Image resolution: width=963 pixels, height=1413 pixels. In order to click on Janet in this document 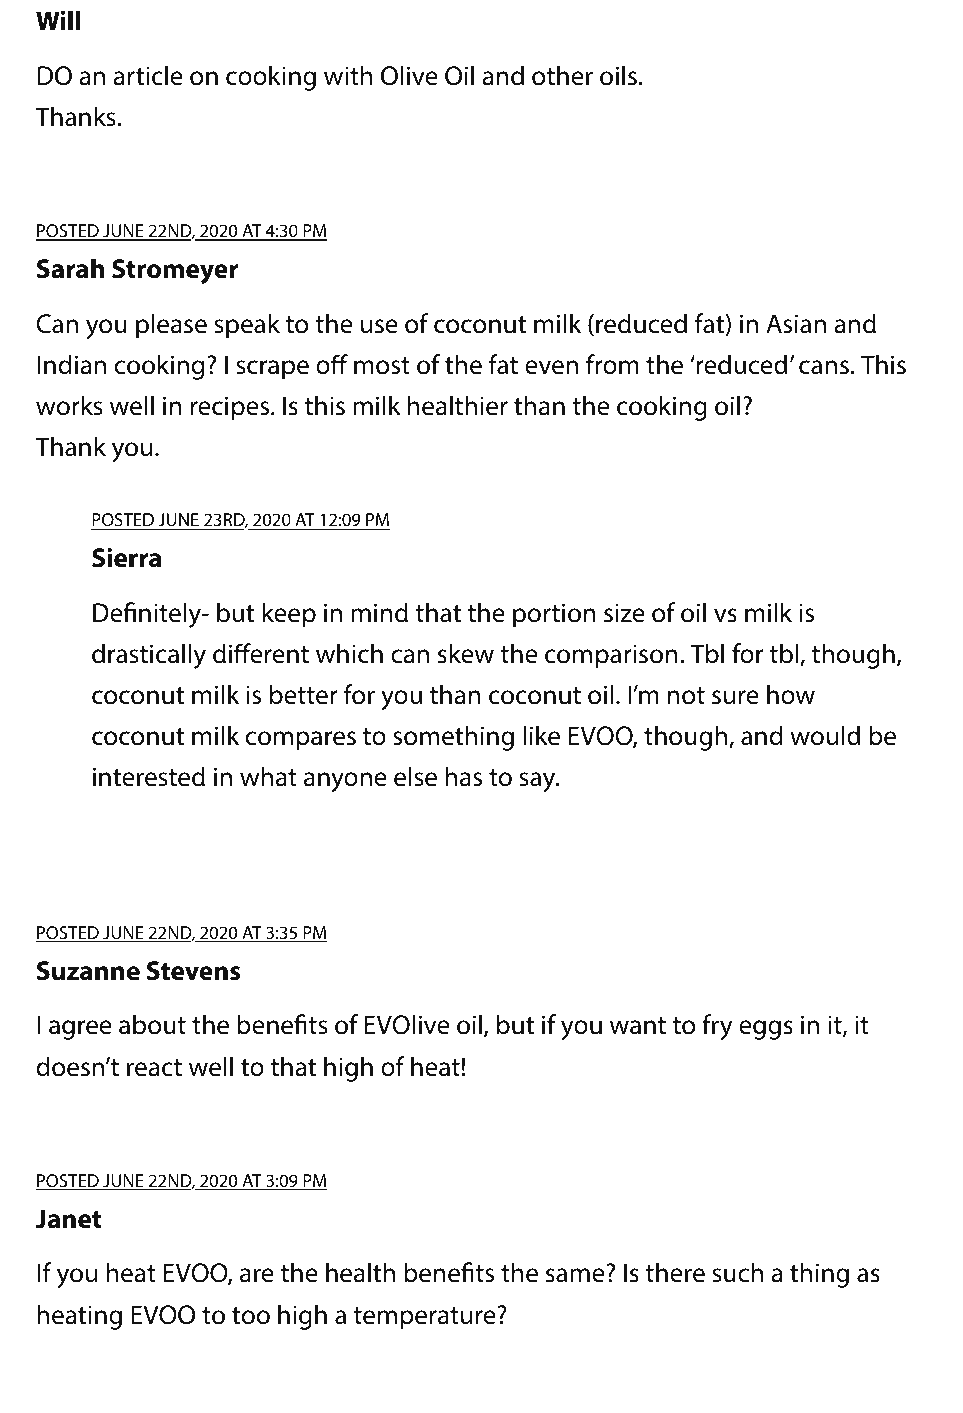, I will do `click(68, 1219)`.
